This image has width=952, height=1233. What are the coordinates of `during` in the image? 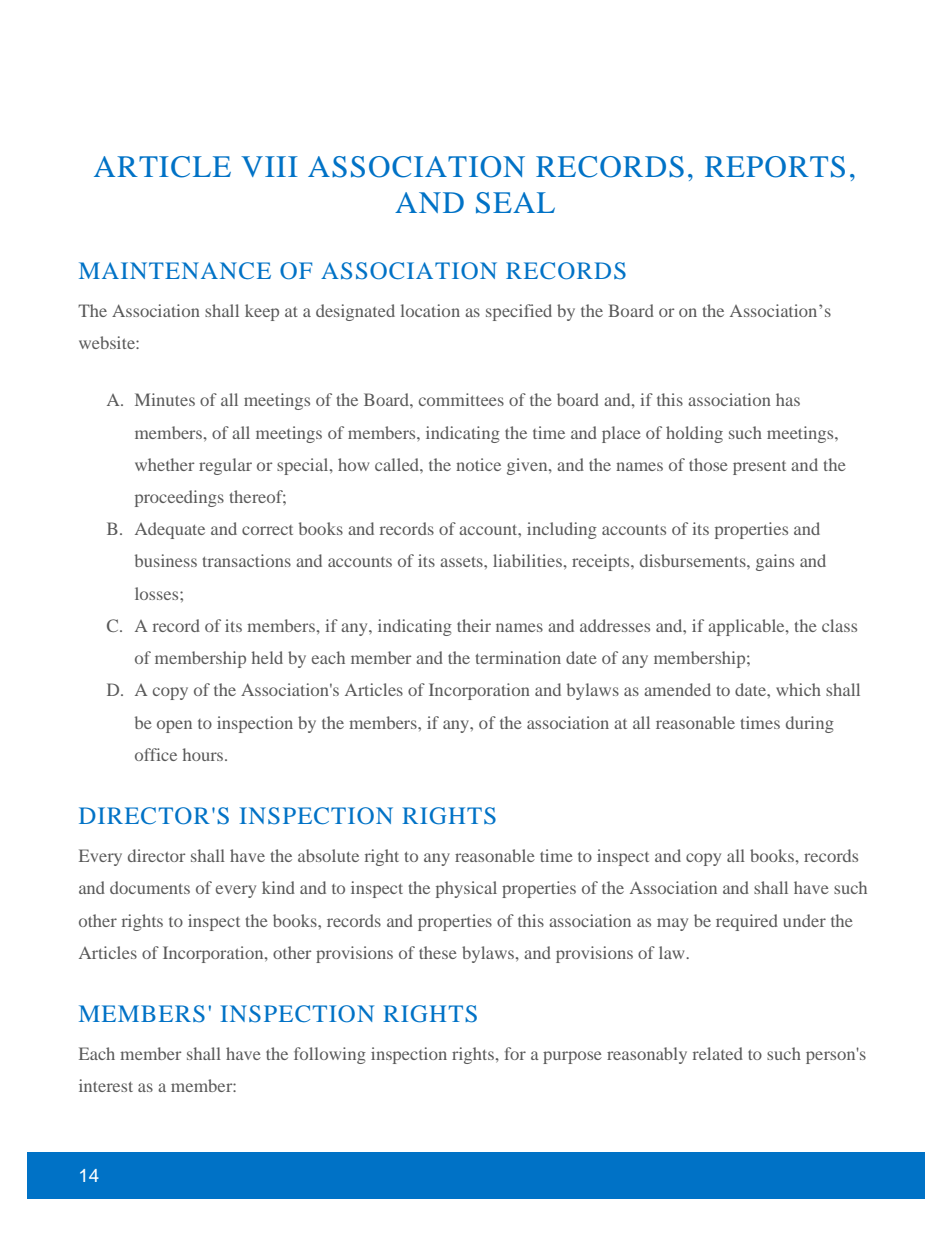 It's located at (810, 724).
